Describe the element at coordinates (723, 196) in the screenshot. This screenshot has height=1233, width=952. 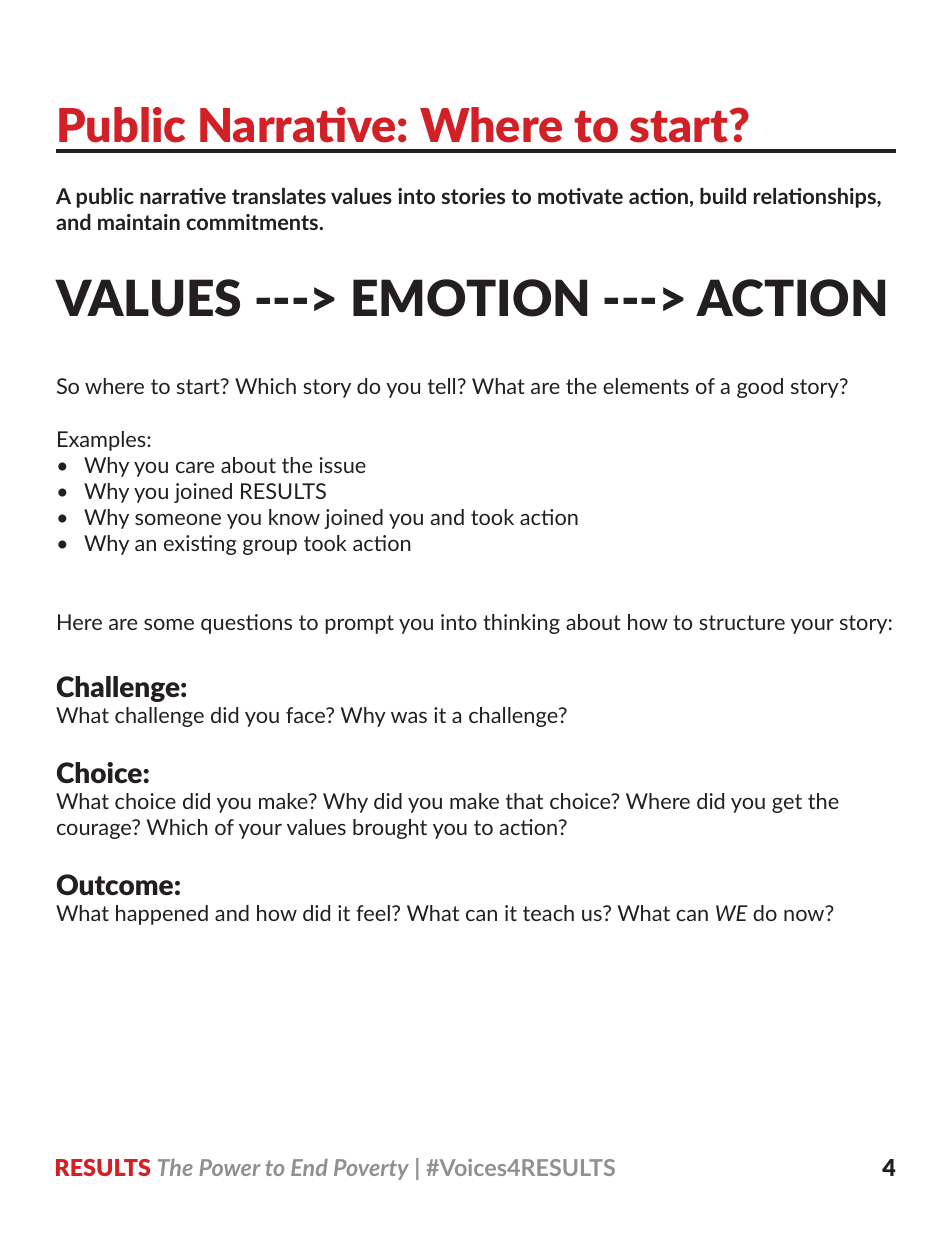
I see `build` at that location.
